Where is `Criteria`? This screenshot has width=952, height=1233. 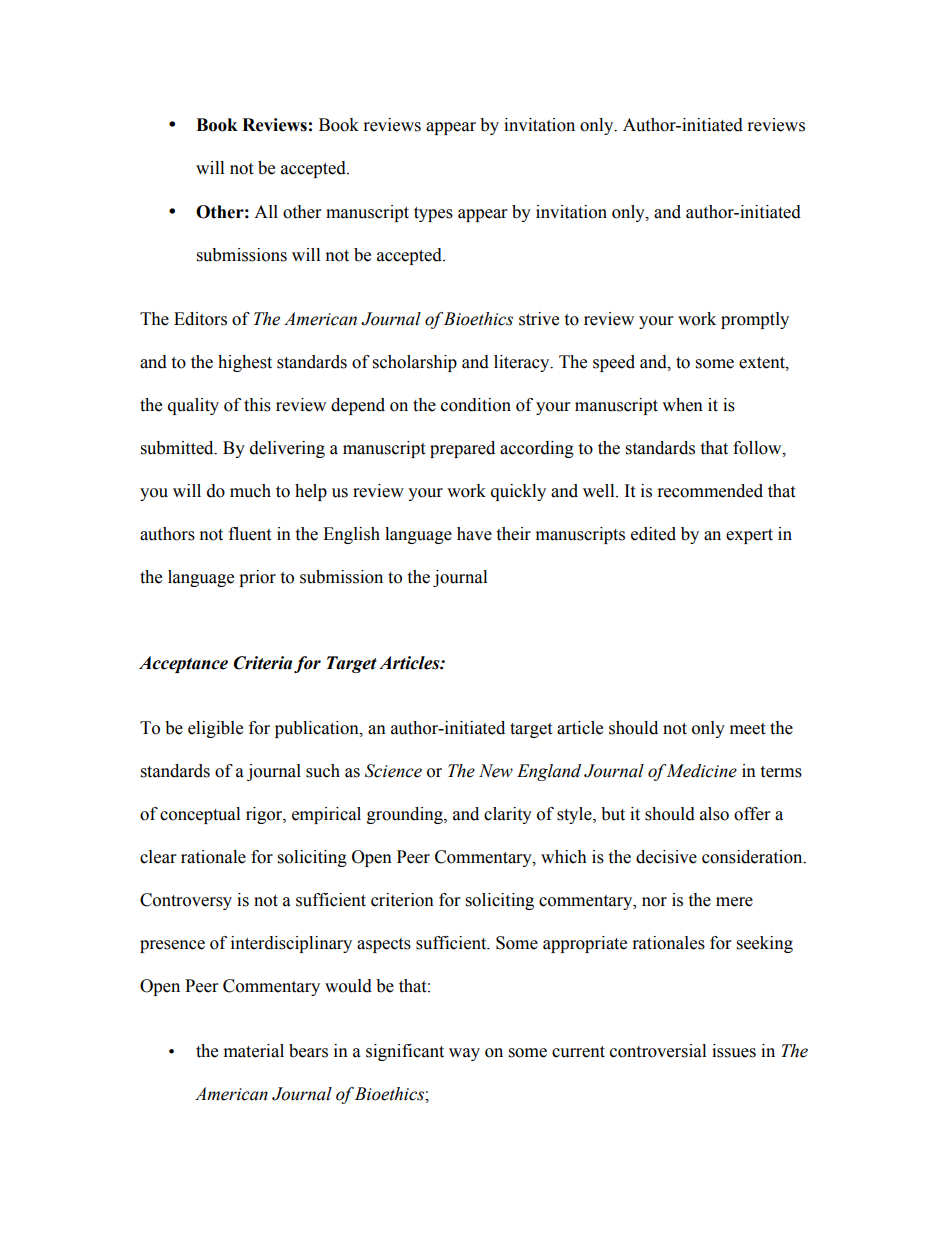 Criteria is located at coordinates (262, 663).
